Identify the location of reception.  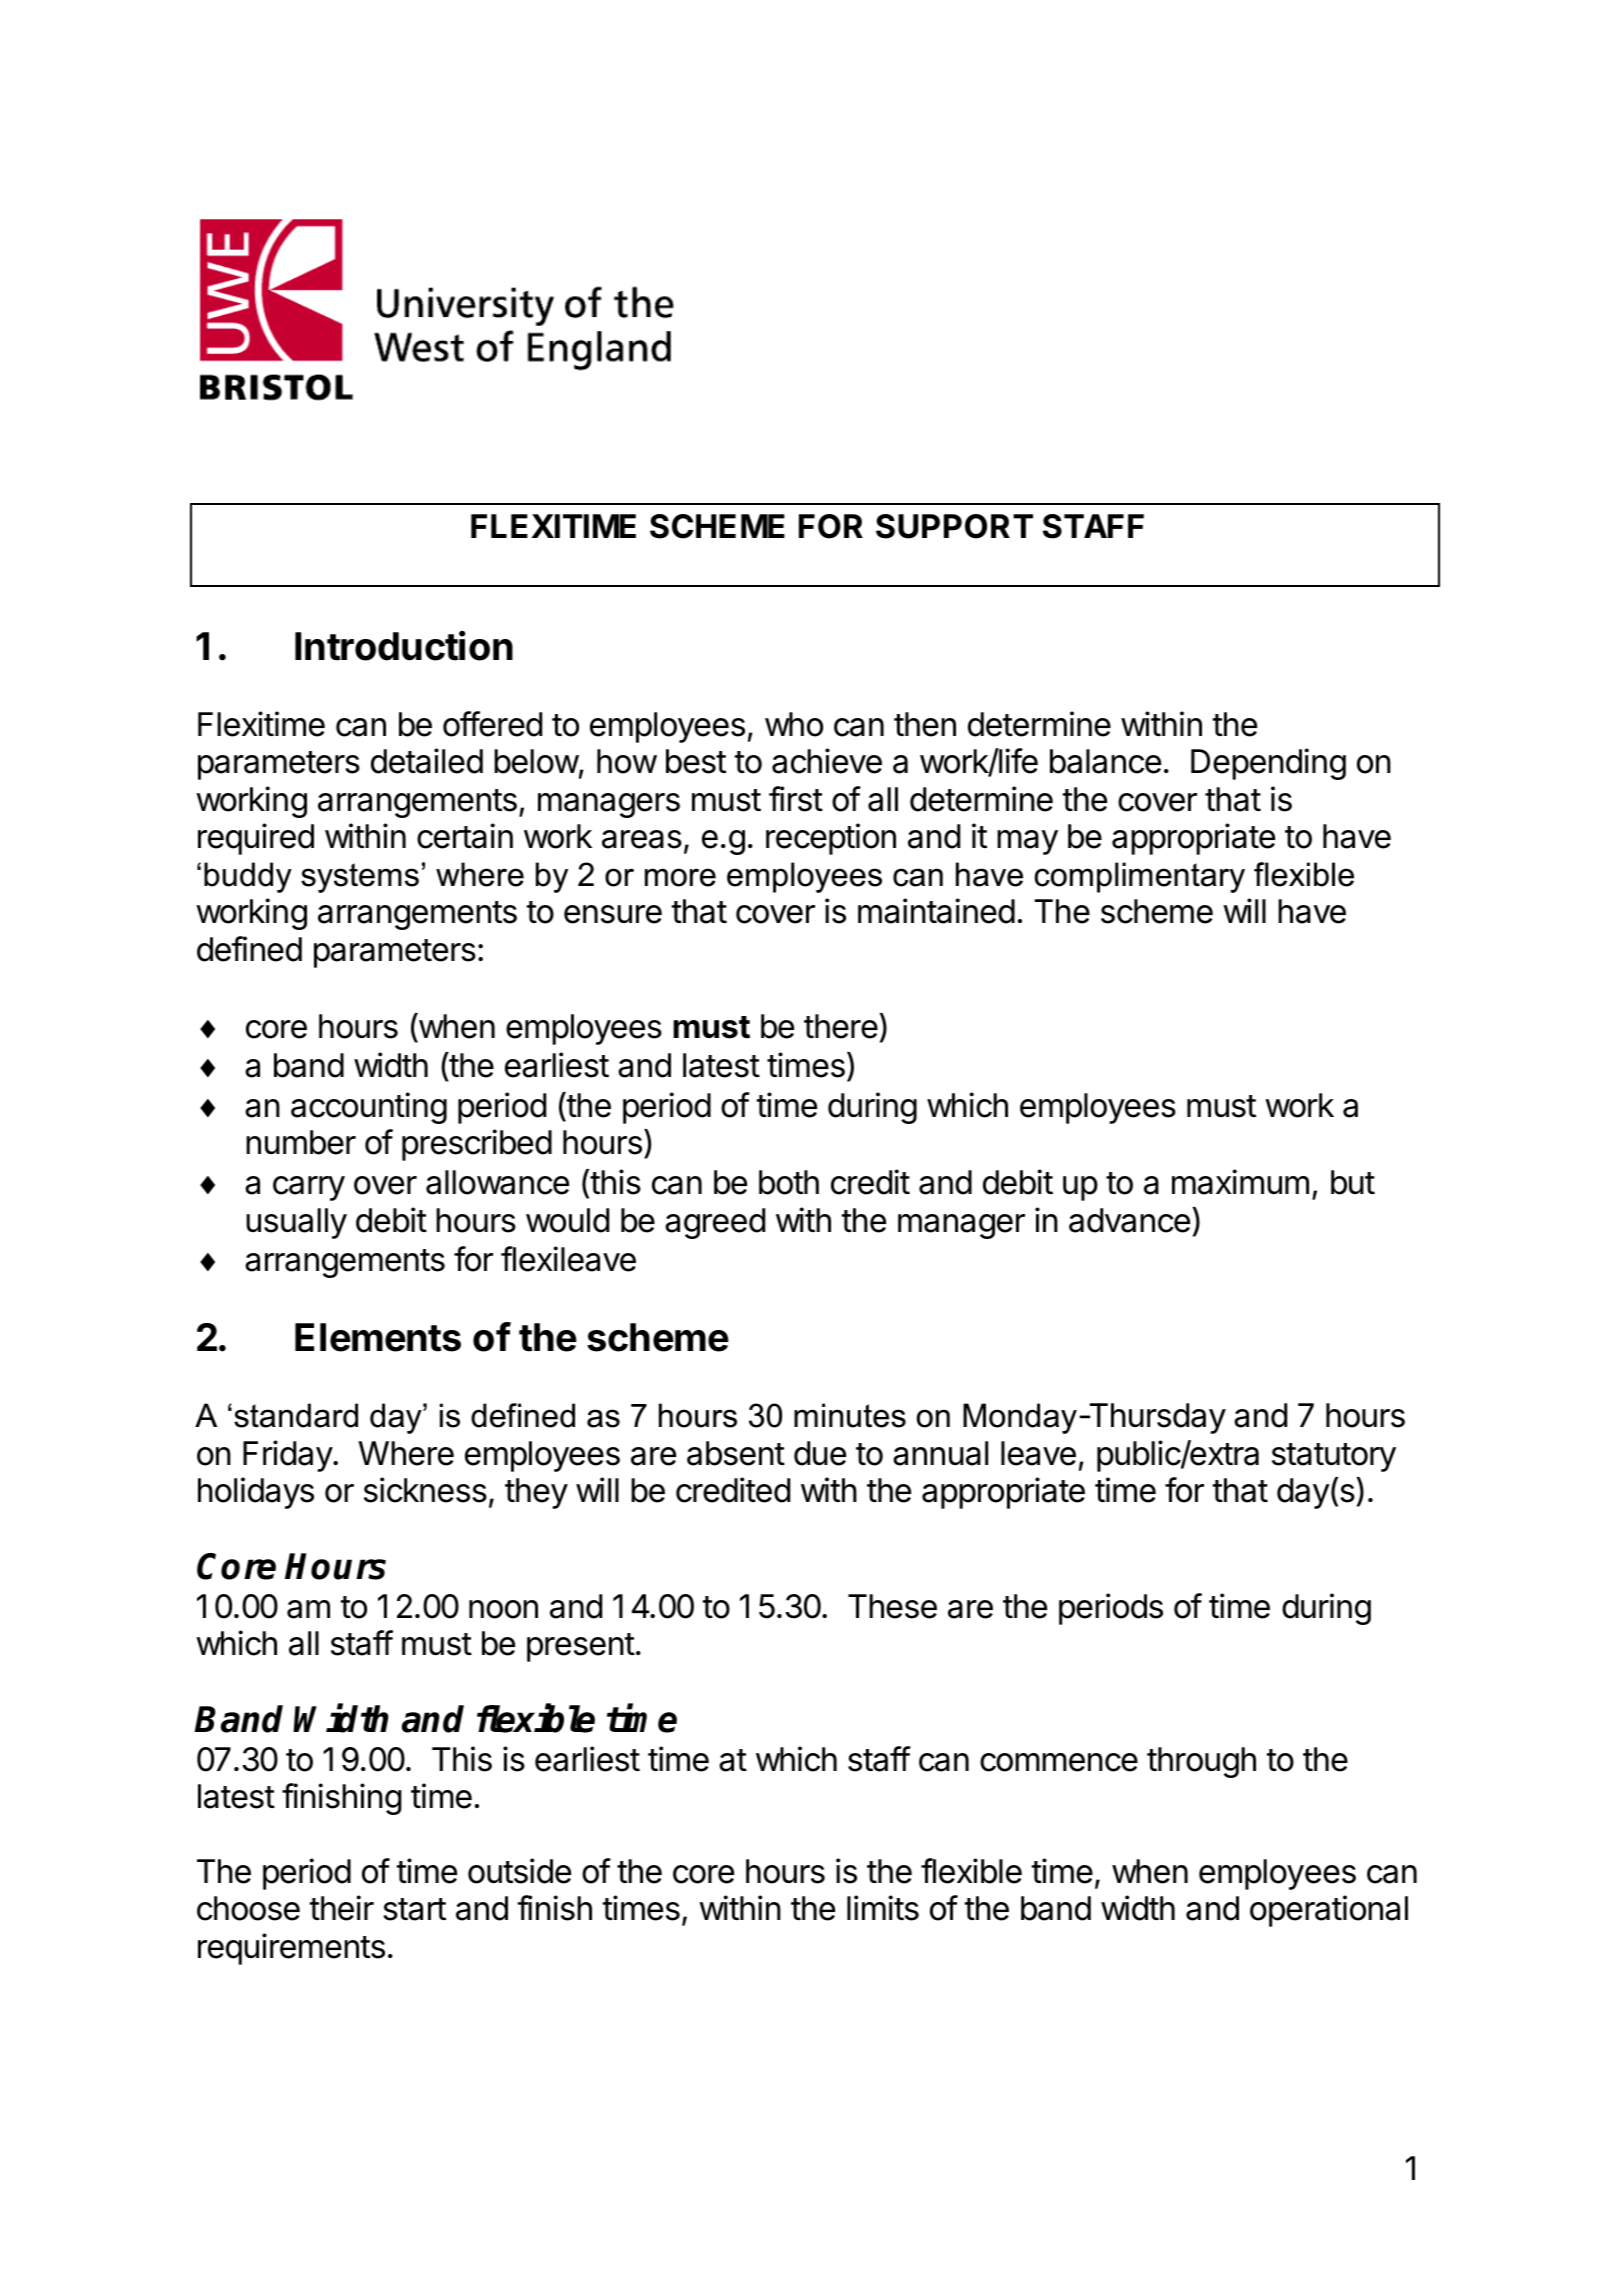
(831, 839).
